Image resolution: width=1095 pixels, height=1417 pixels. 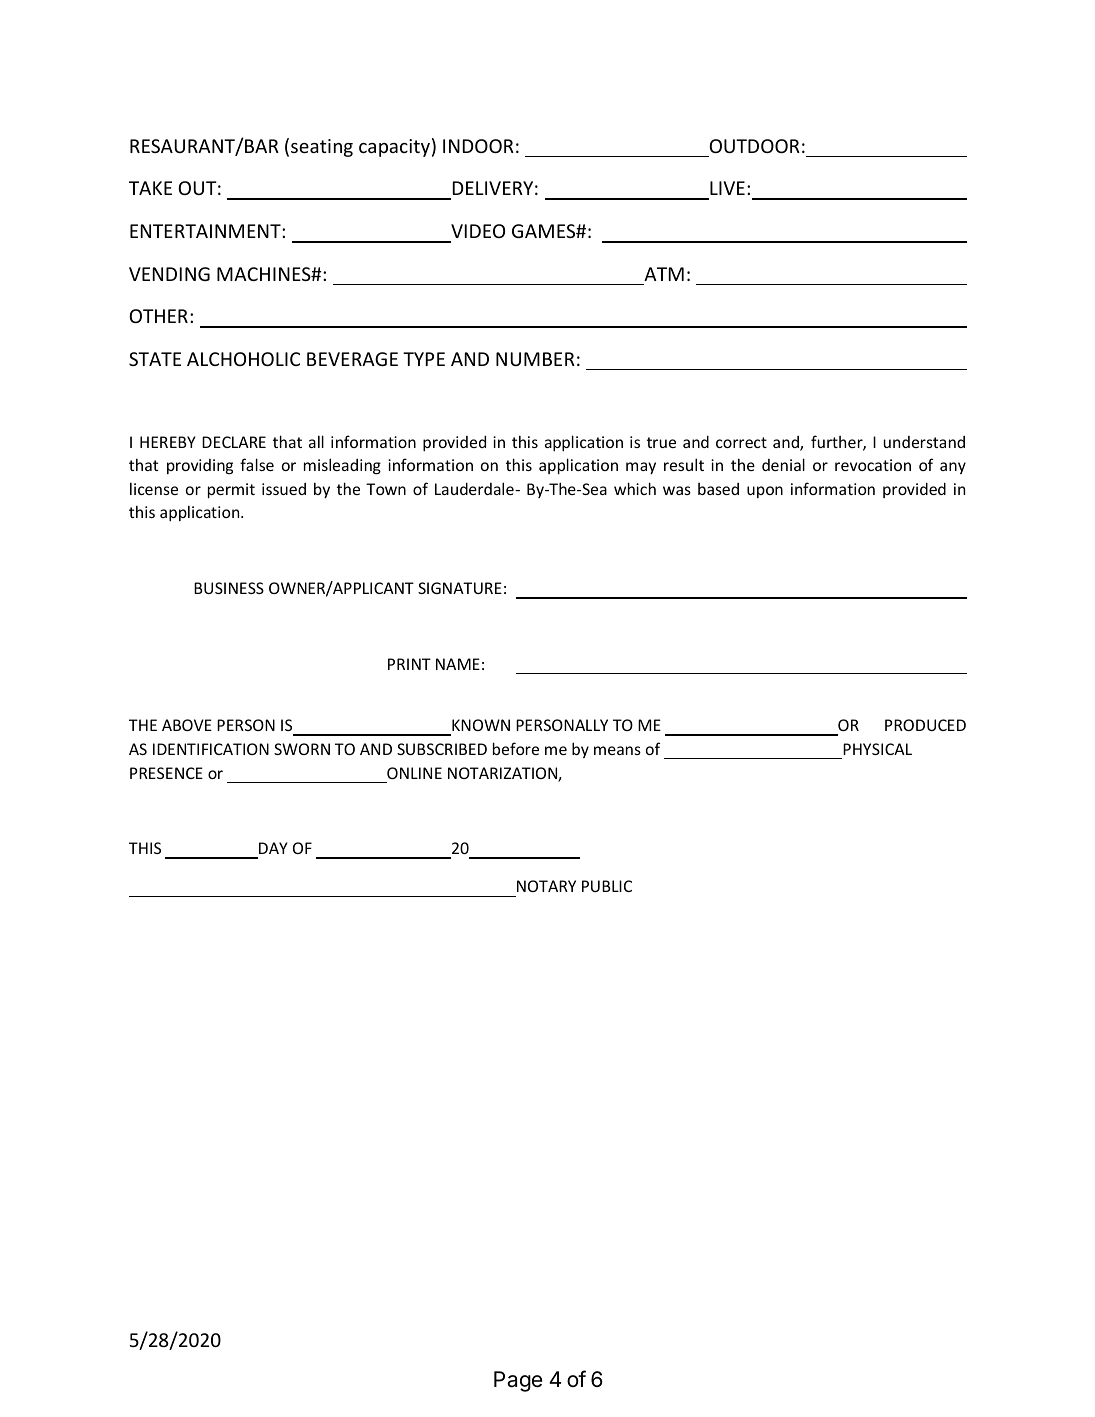 I want to click on before, so click(x=516, y=748).
